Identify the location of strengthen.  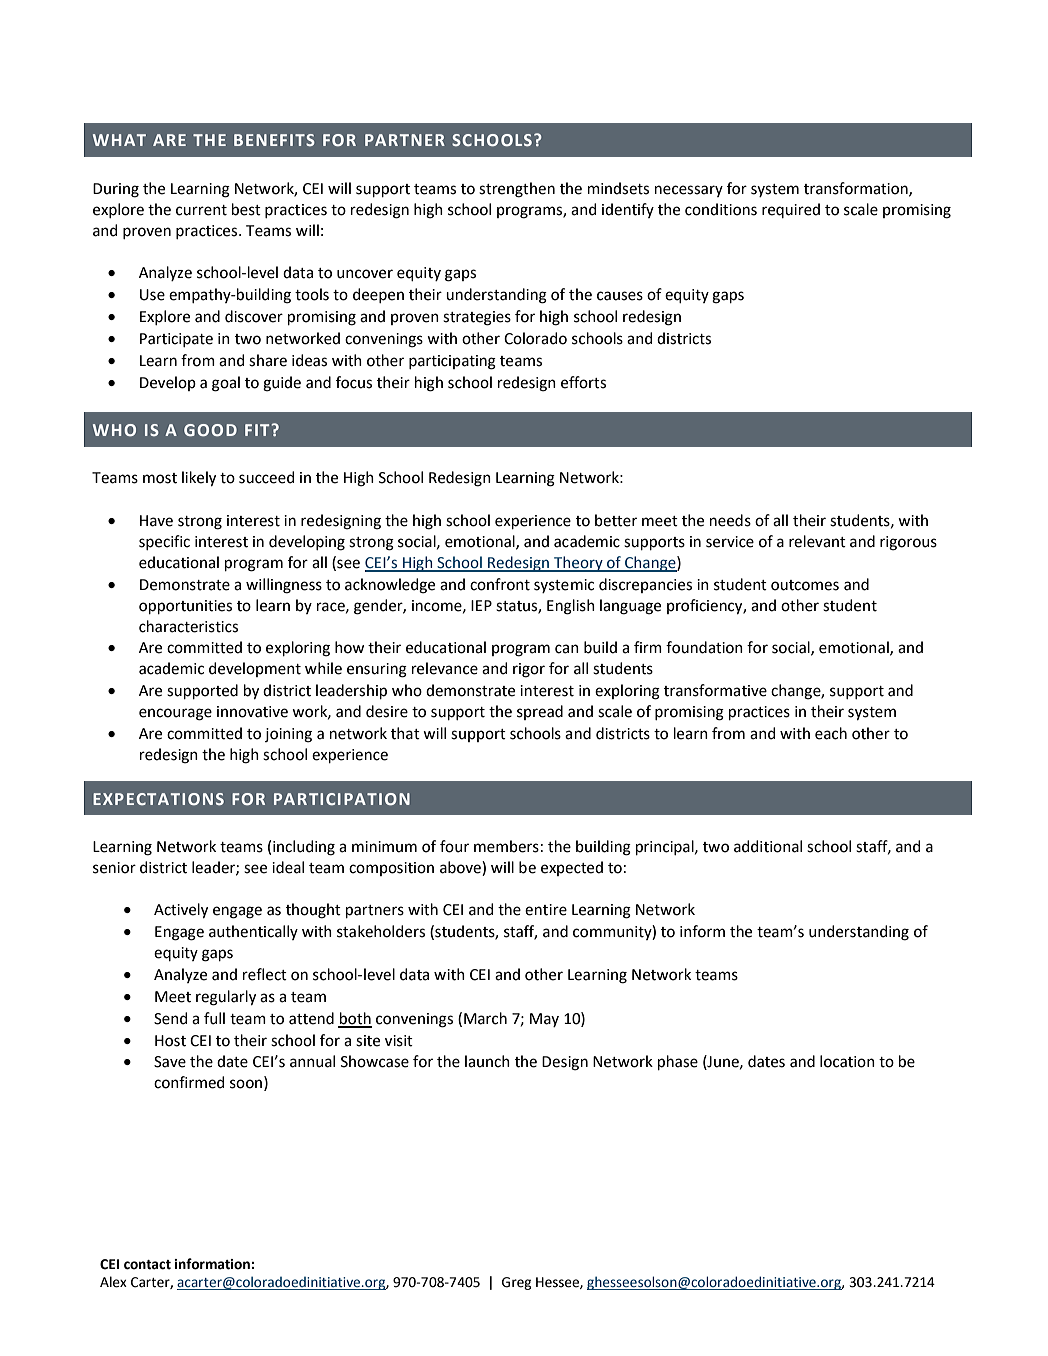
(517, 190).
